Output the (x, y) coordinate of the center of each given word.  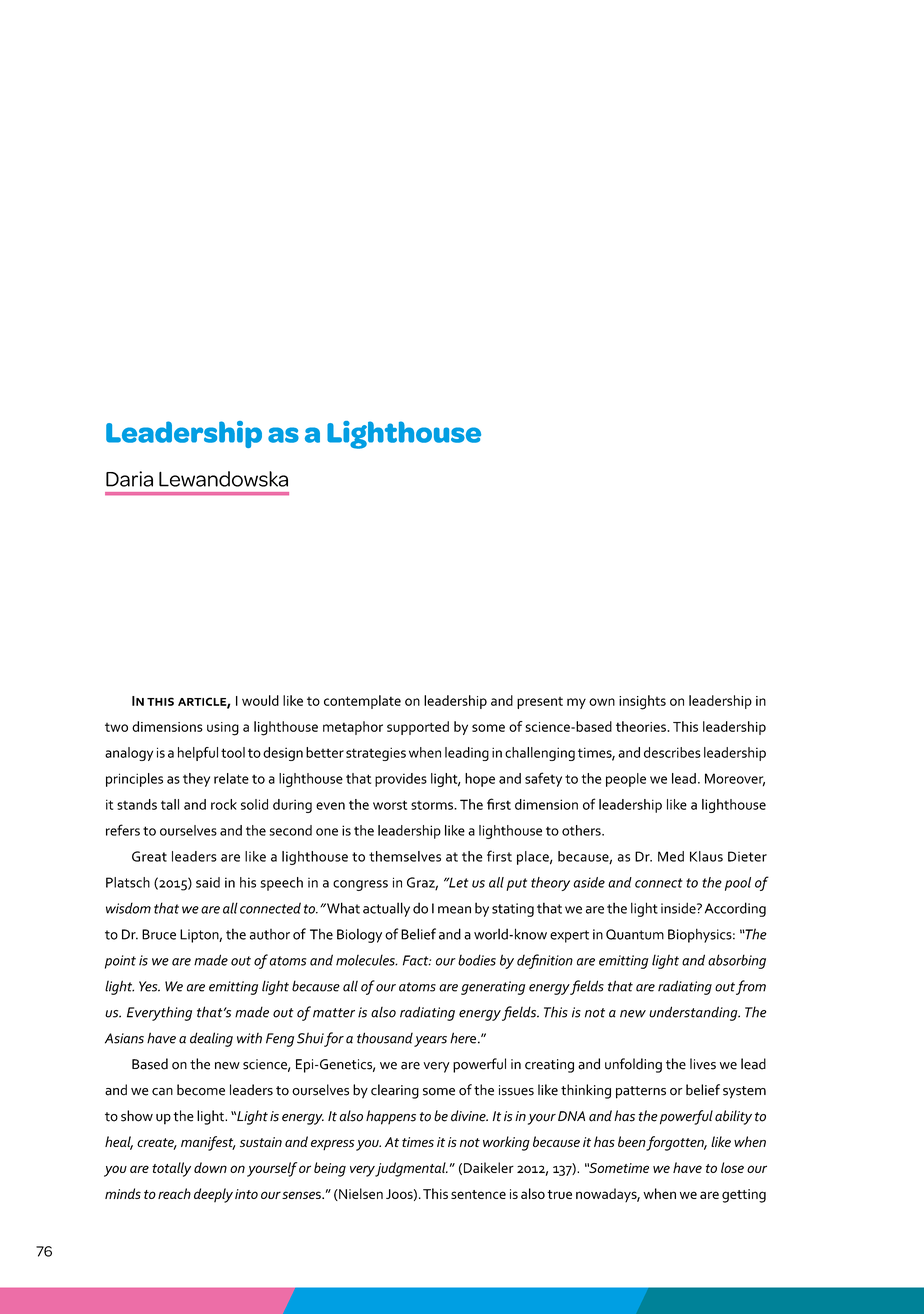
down (210, 1167)
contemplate (362, 702)
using (223, 729)
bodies (477, 960)
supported (418, 728)
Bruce (159, 934)
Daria (129, 479)
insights (642, 702)
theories (642, 726)
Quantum (635, 934)
